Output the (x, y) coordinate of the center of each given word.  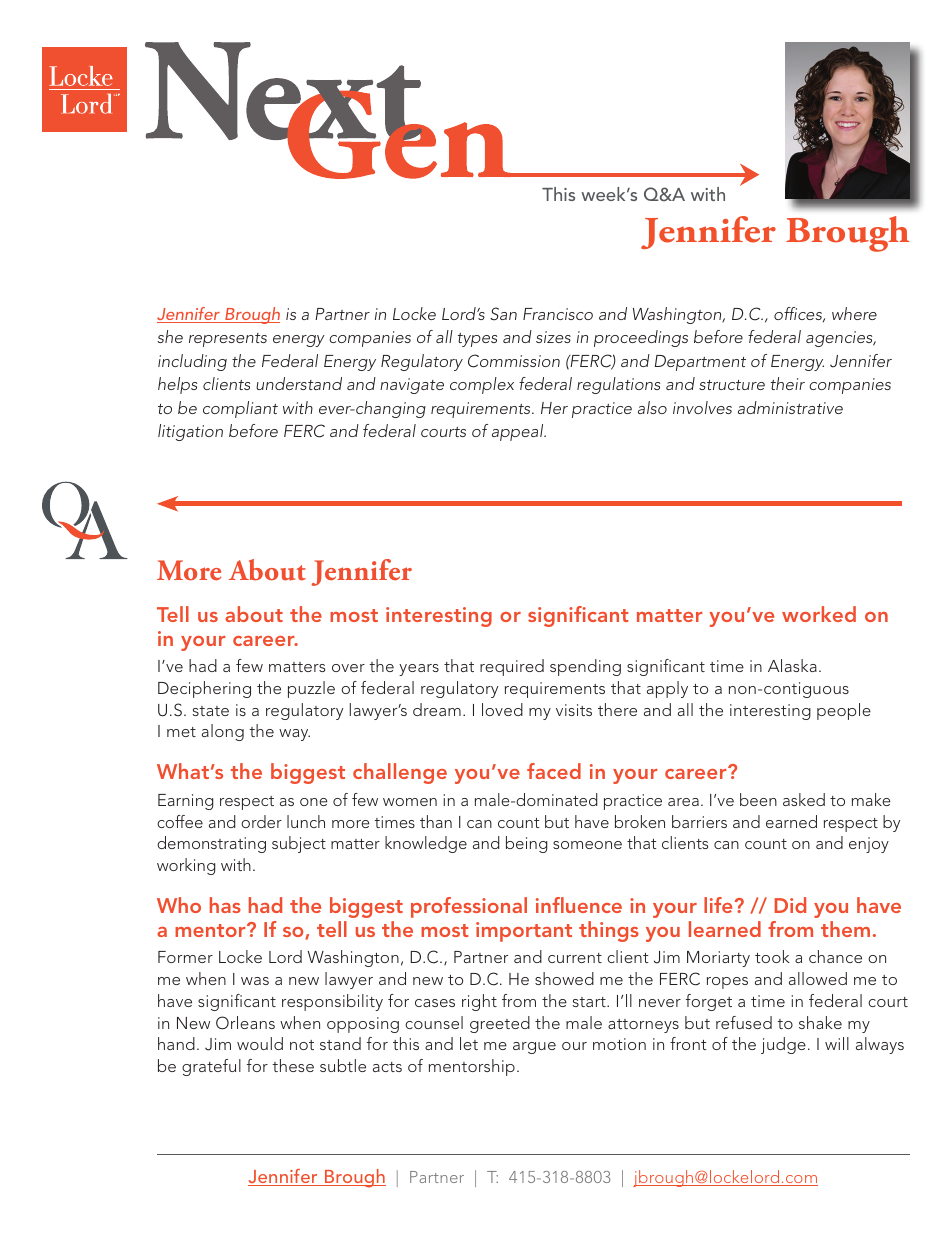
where (854, 313)
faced (554, 771)
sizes (553, 337)
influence (579, 905)
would (260, 1043)
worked (819, 614)
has (225, 905)
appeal (519, 432)
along (223, 732)
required (512, 667)
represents (228, 340)
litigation (190, 432)
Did (790, 905)
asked (804, 799)
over (348, 668)
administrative (790, 407)
